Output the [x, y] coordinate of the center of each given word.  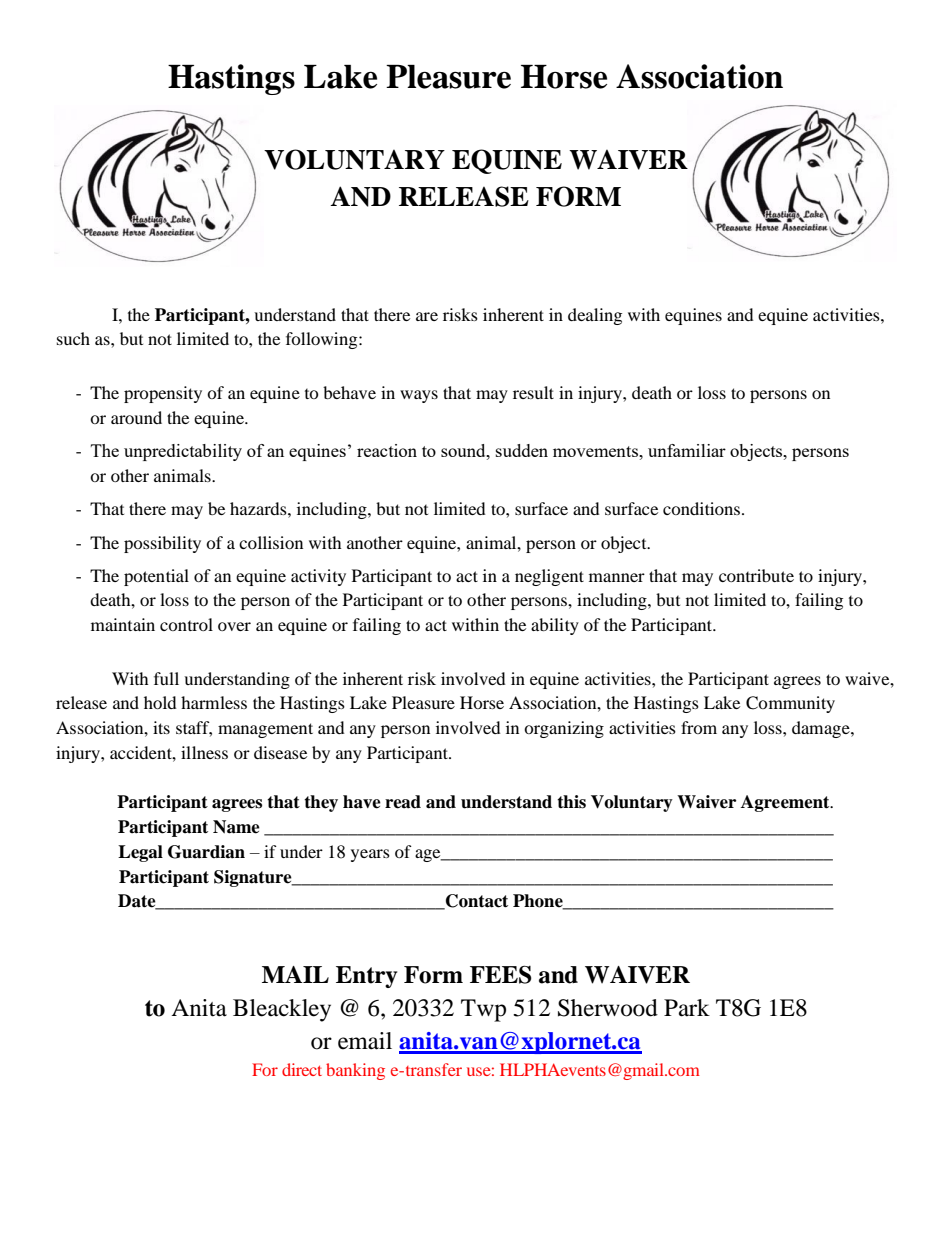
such [73, 338]
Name [236, 827]
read [403, 802]
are [427, 316]
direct [302, 1069]
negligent [549, 577]
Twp [483, 1010]
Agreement [786, 803]
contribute [756, 575]
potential [156, 577]
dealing [595, 316]
